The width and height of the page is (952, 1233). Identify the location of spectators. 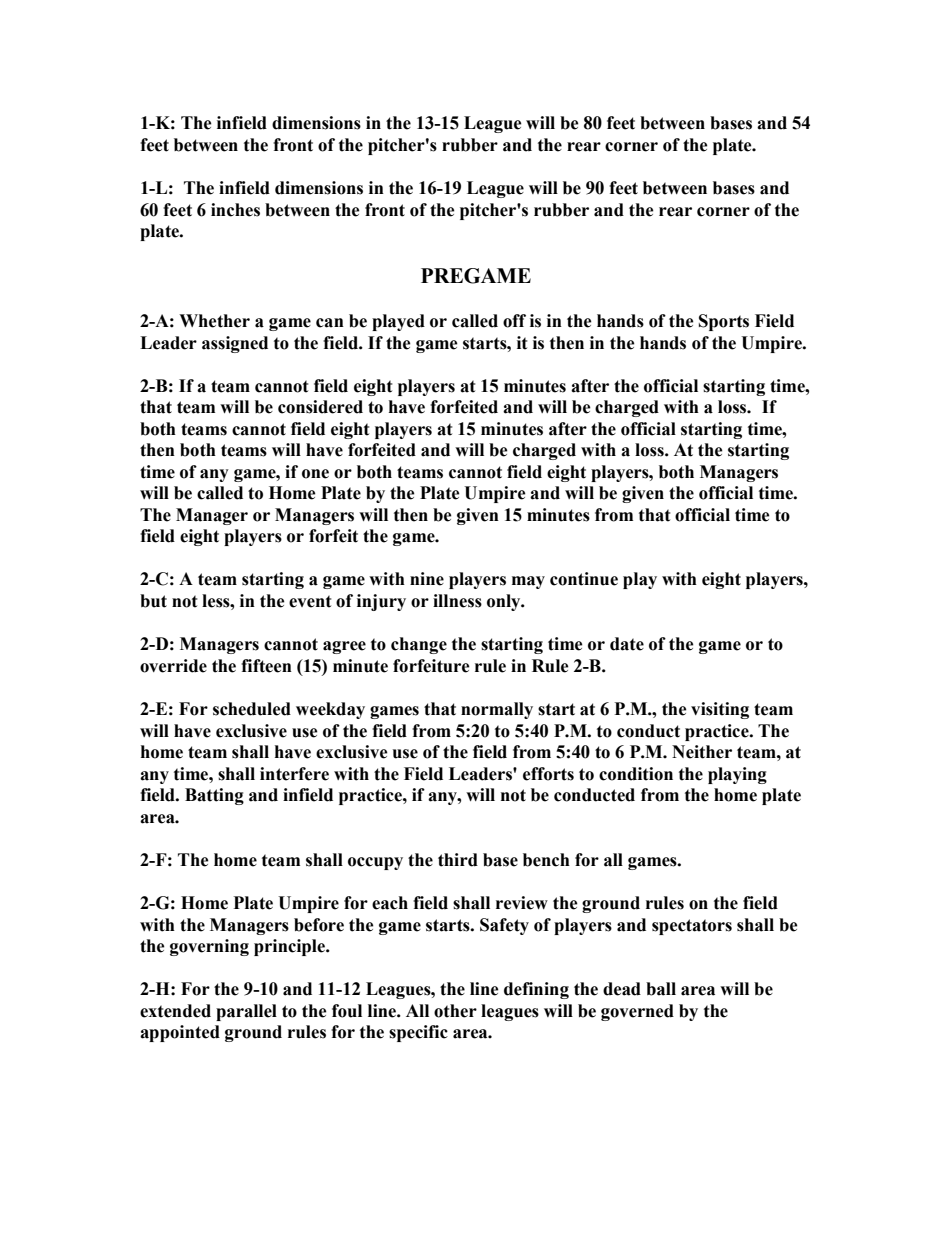
(692, 927).
